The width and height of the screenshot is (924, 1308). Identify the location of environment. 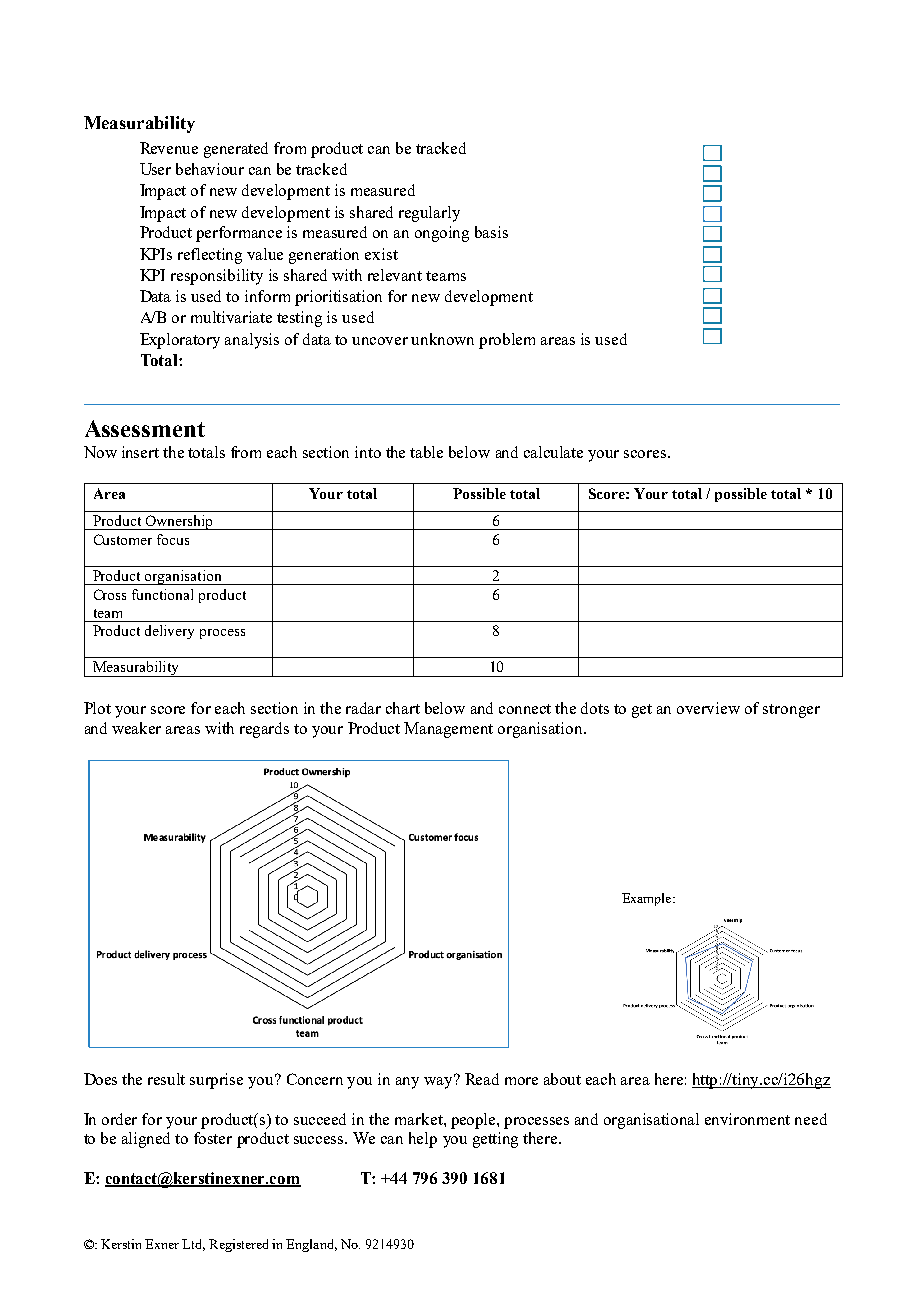
(747, 1119).
